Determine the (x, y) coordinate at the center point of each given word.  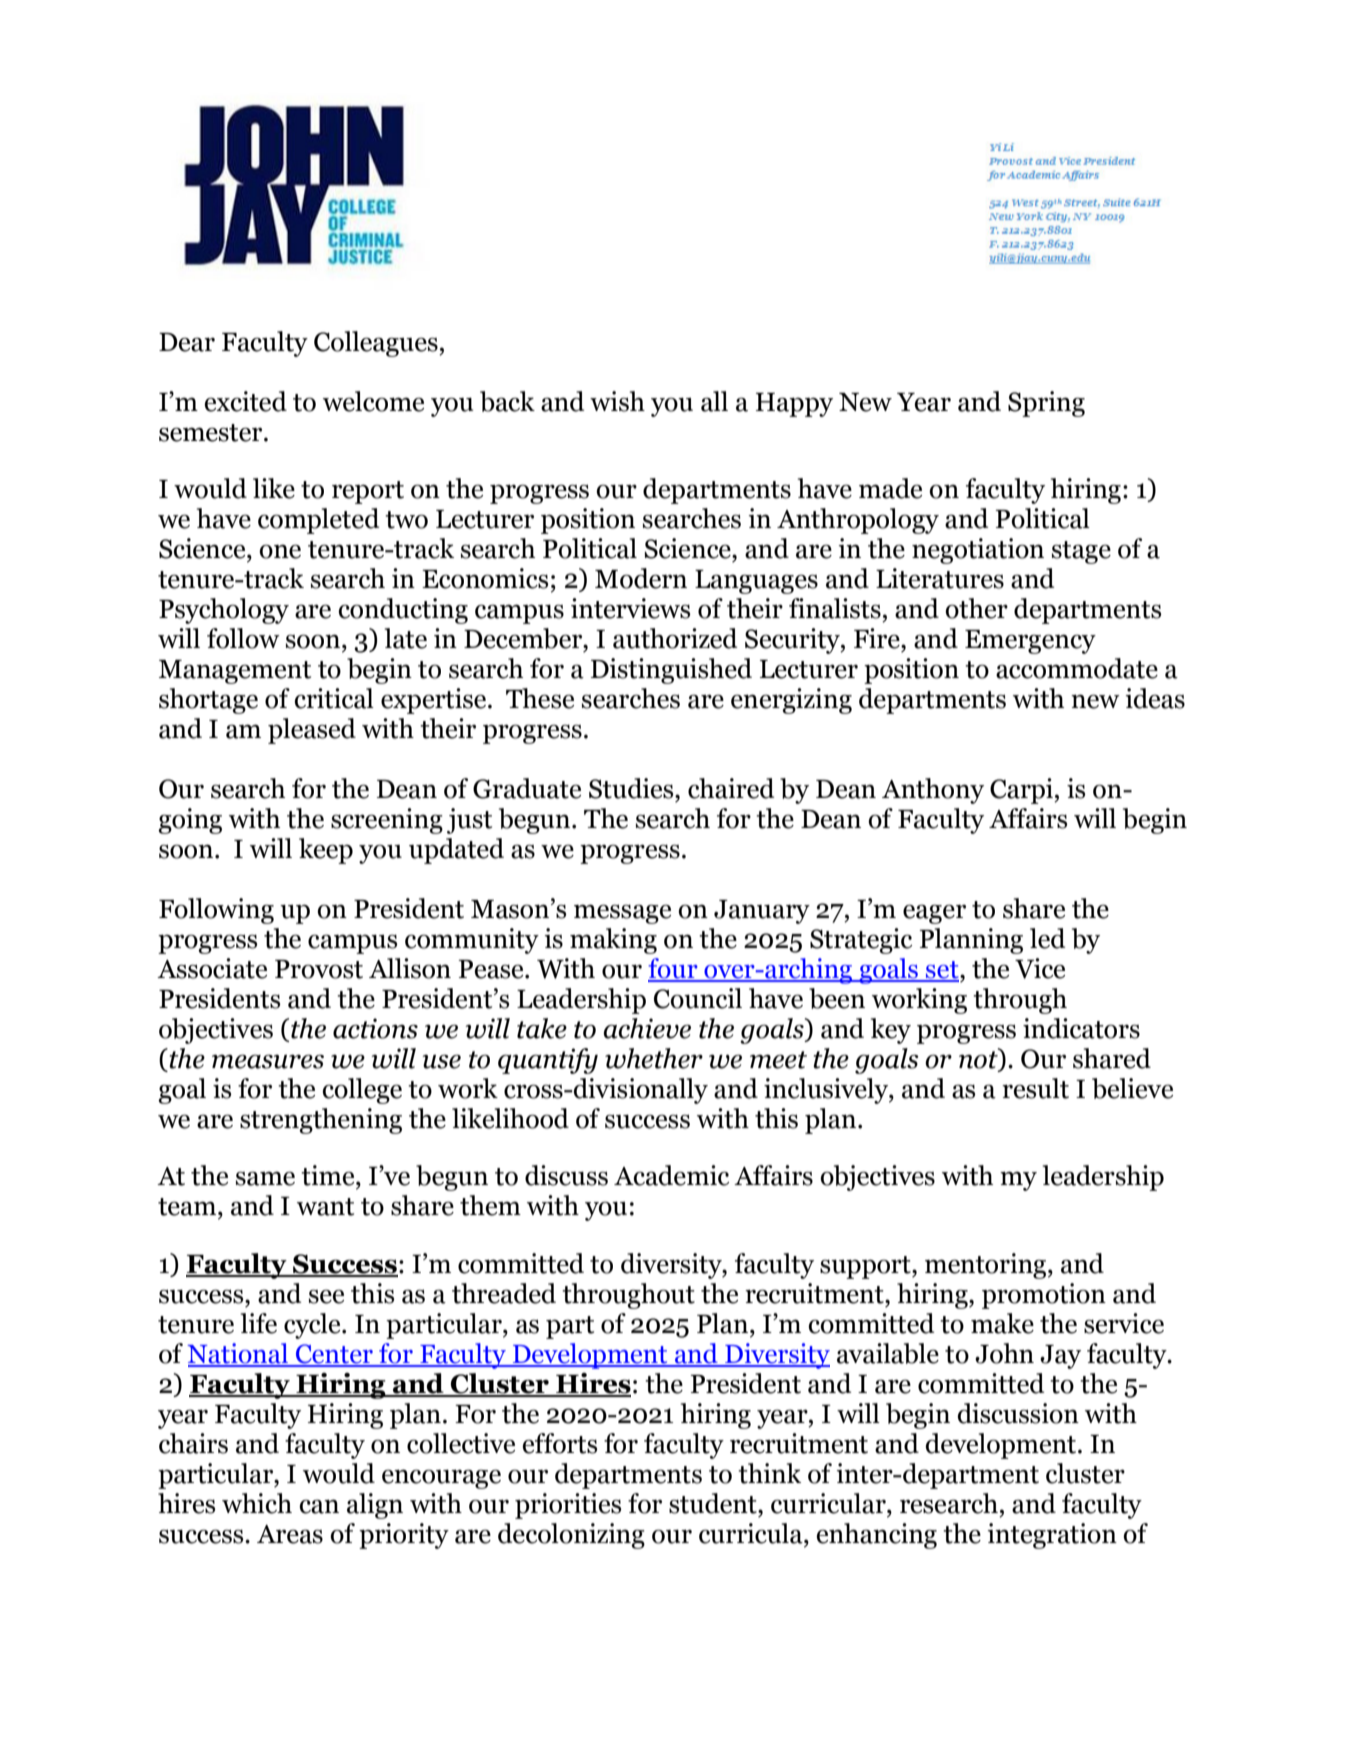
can (319, 1506)
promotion (1044, 1296)
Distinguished (671, 671)
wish (617, 401)
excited (245, 401)
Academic (671, 1175)
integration (1052, 1536)
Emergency (1030, 642)
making (613, 941)
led (1047, 938)
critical (334, 698)
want (325, 1207)
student (714, 1503)
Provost (319, 969)
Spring (1046, 404)
